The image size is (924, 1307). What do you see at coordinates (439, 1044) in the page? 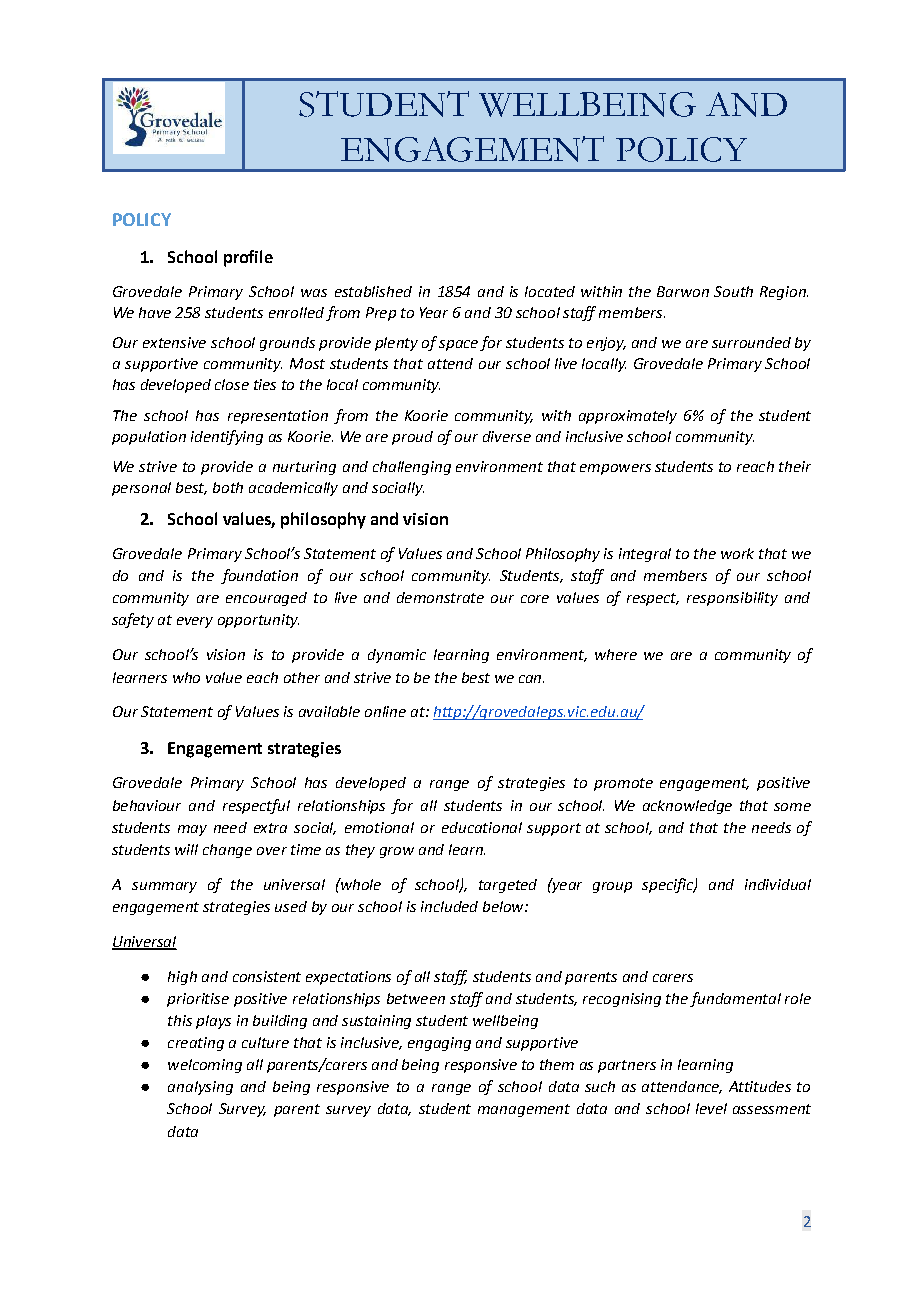
I see `engaging` at bounding box center [439, 1044].
